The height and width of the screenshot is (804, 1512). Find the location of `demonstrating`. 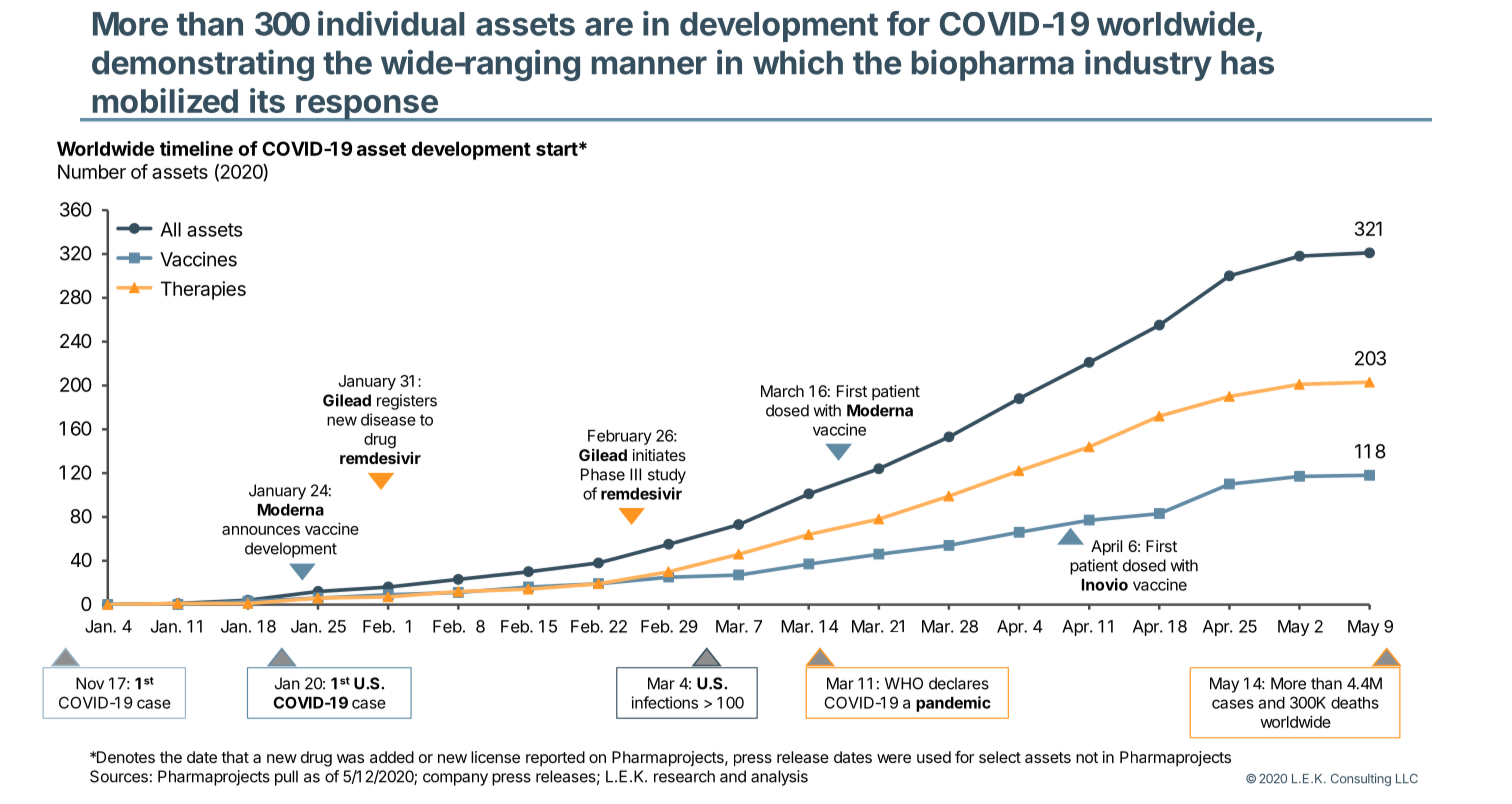

demonstrating is located at coordinates (203, 65).
